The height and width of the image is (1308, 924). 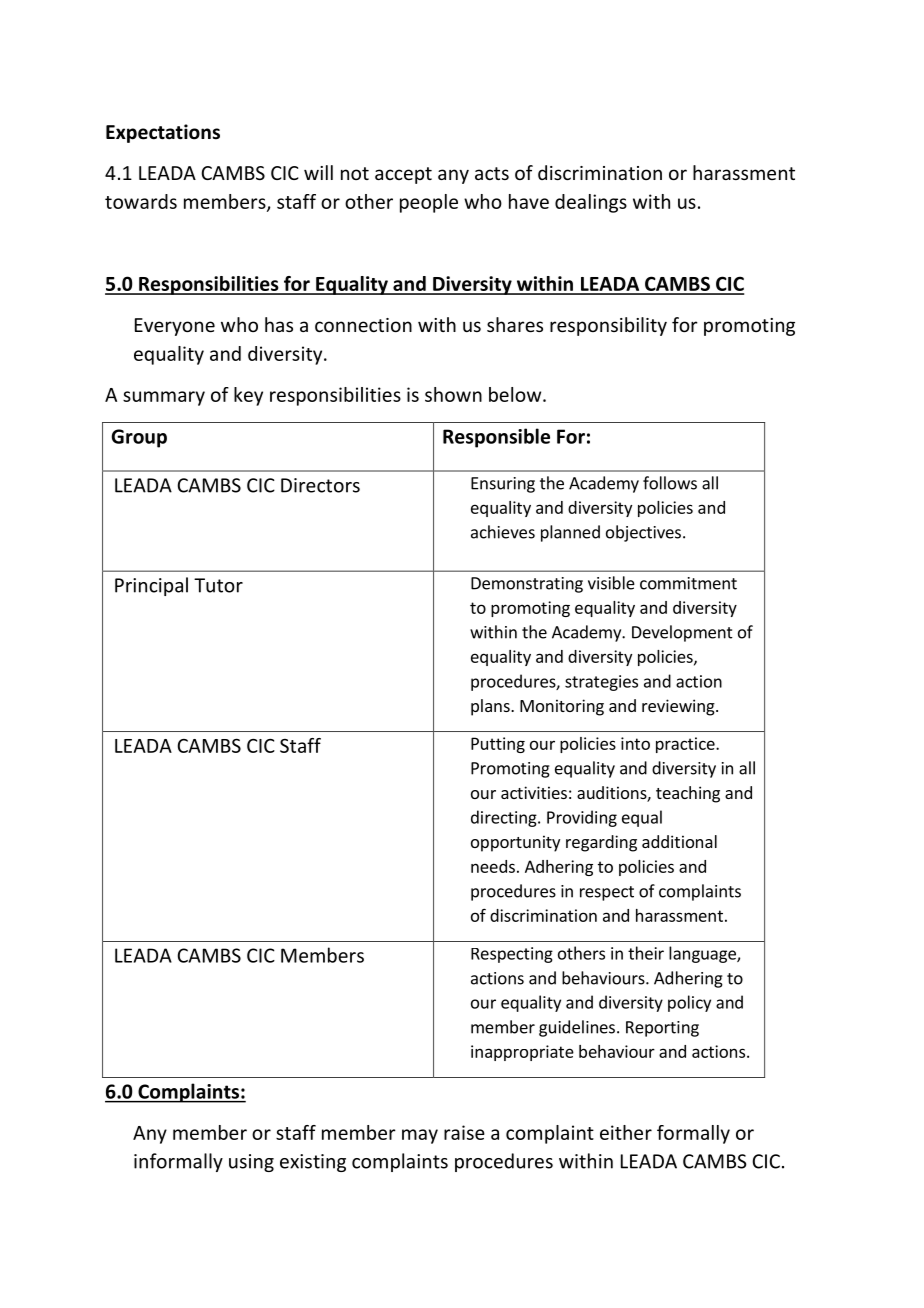 What do you see at coordinates (591, 203) in the image?
I see `dealings` at bounding box center [591, 203].
